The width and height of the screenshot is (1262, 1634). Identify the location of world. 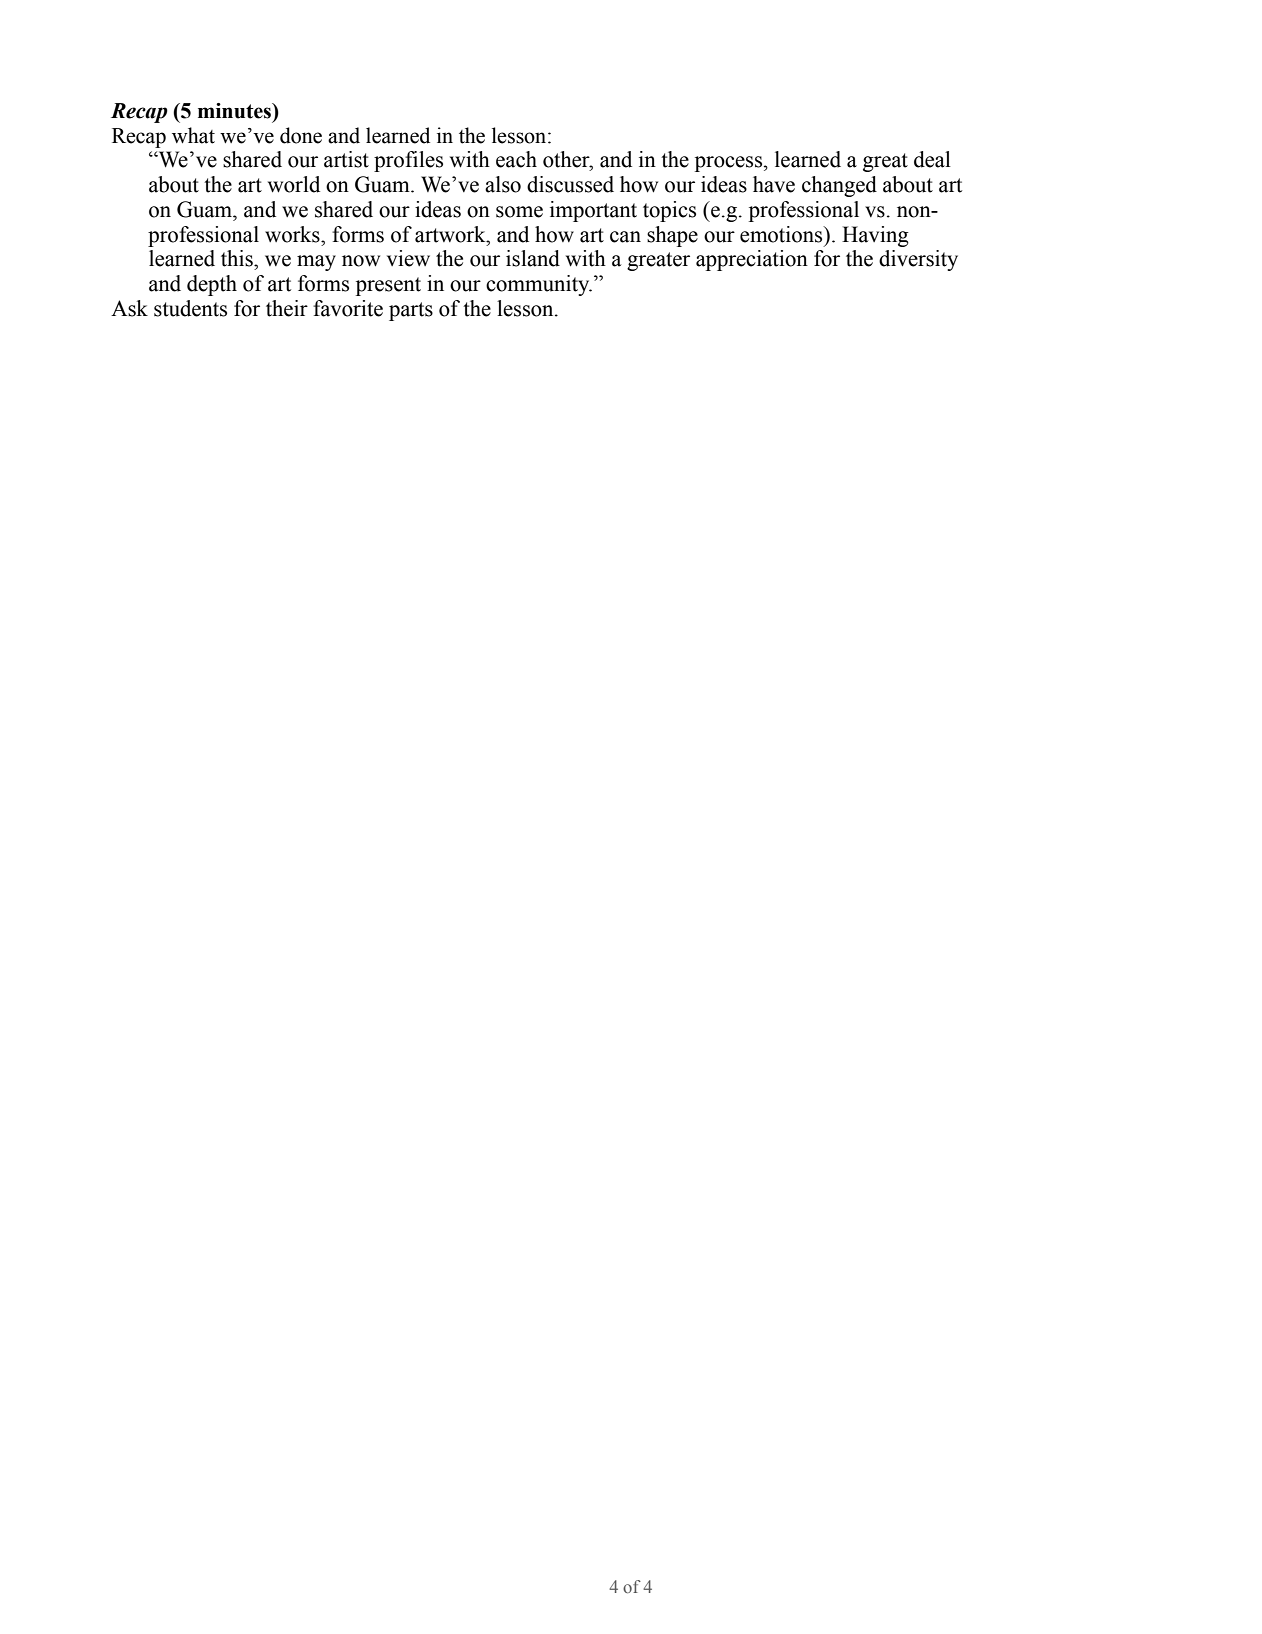
(294, 184).
